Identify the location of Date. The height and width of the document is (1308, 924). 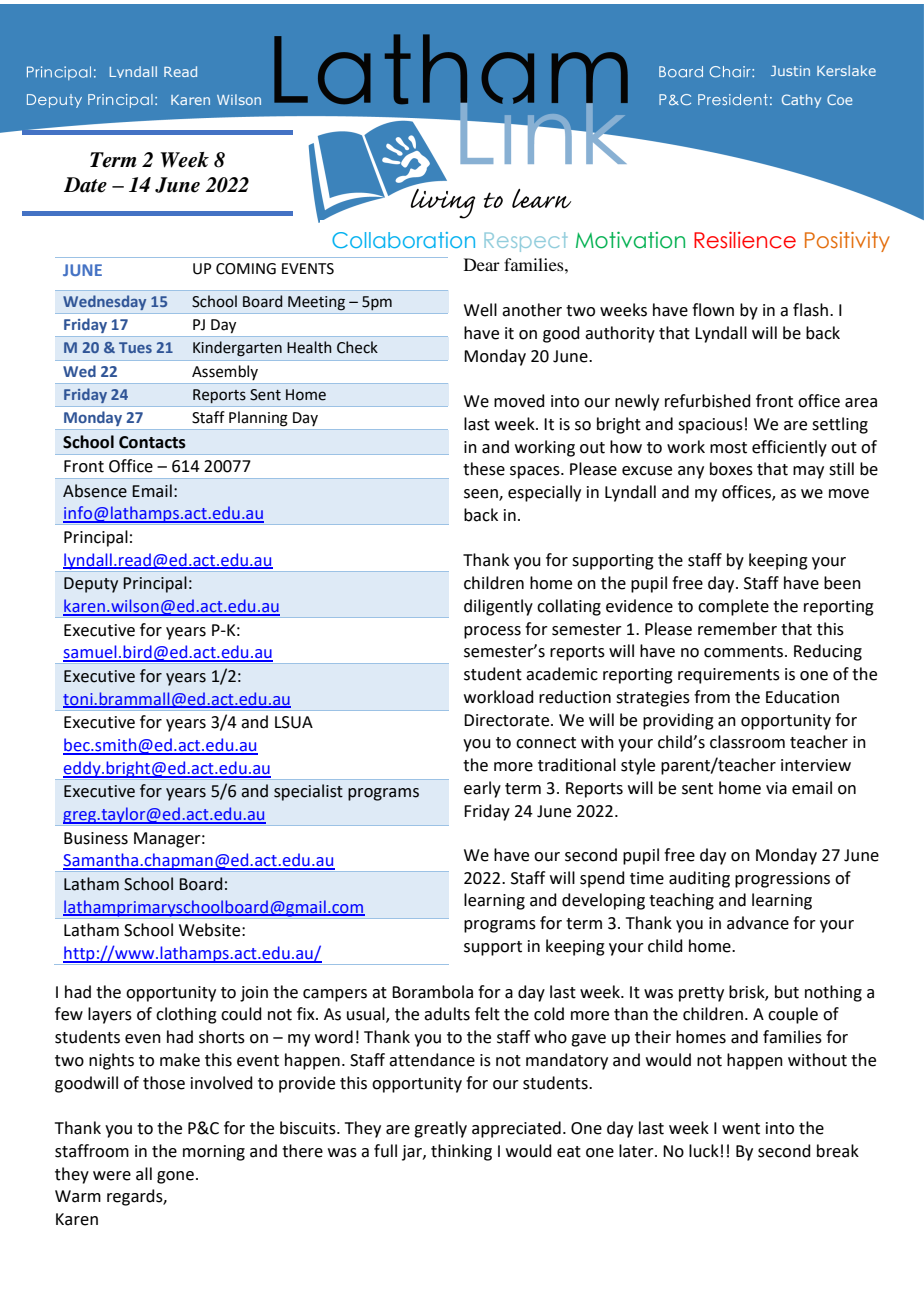
(85, 185).
